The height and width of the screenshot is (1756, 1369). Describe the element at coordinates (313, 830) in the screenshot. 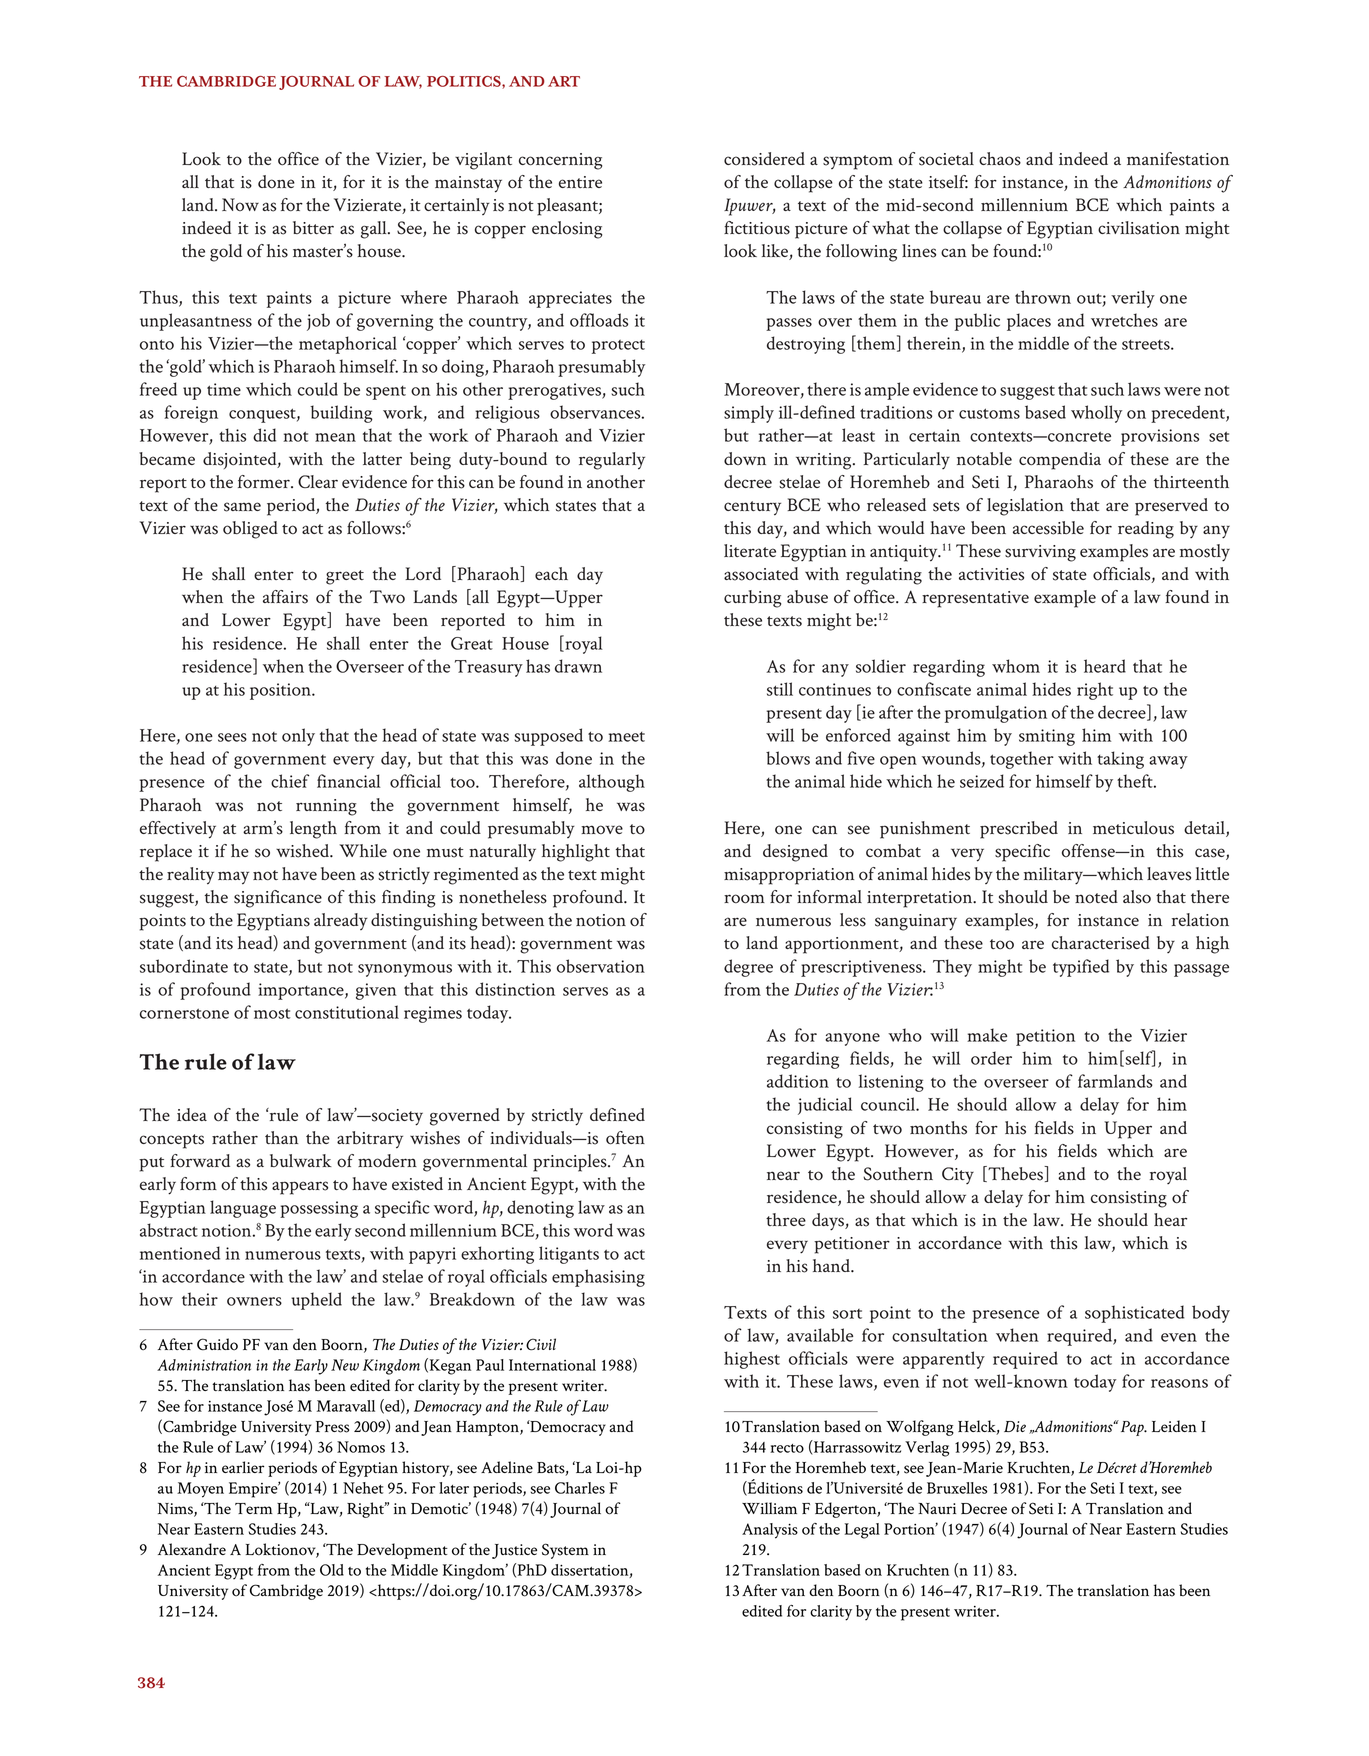

I see `length` at that location.
